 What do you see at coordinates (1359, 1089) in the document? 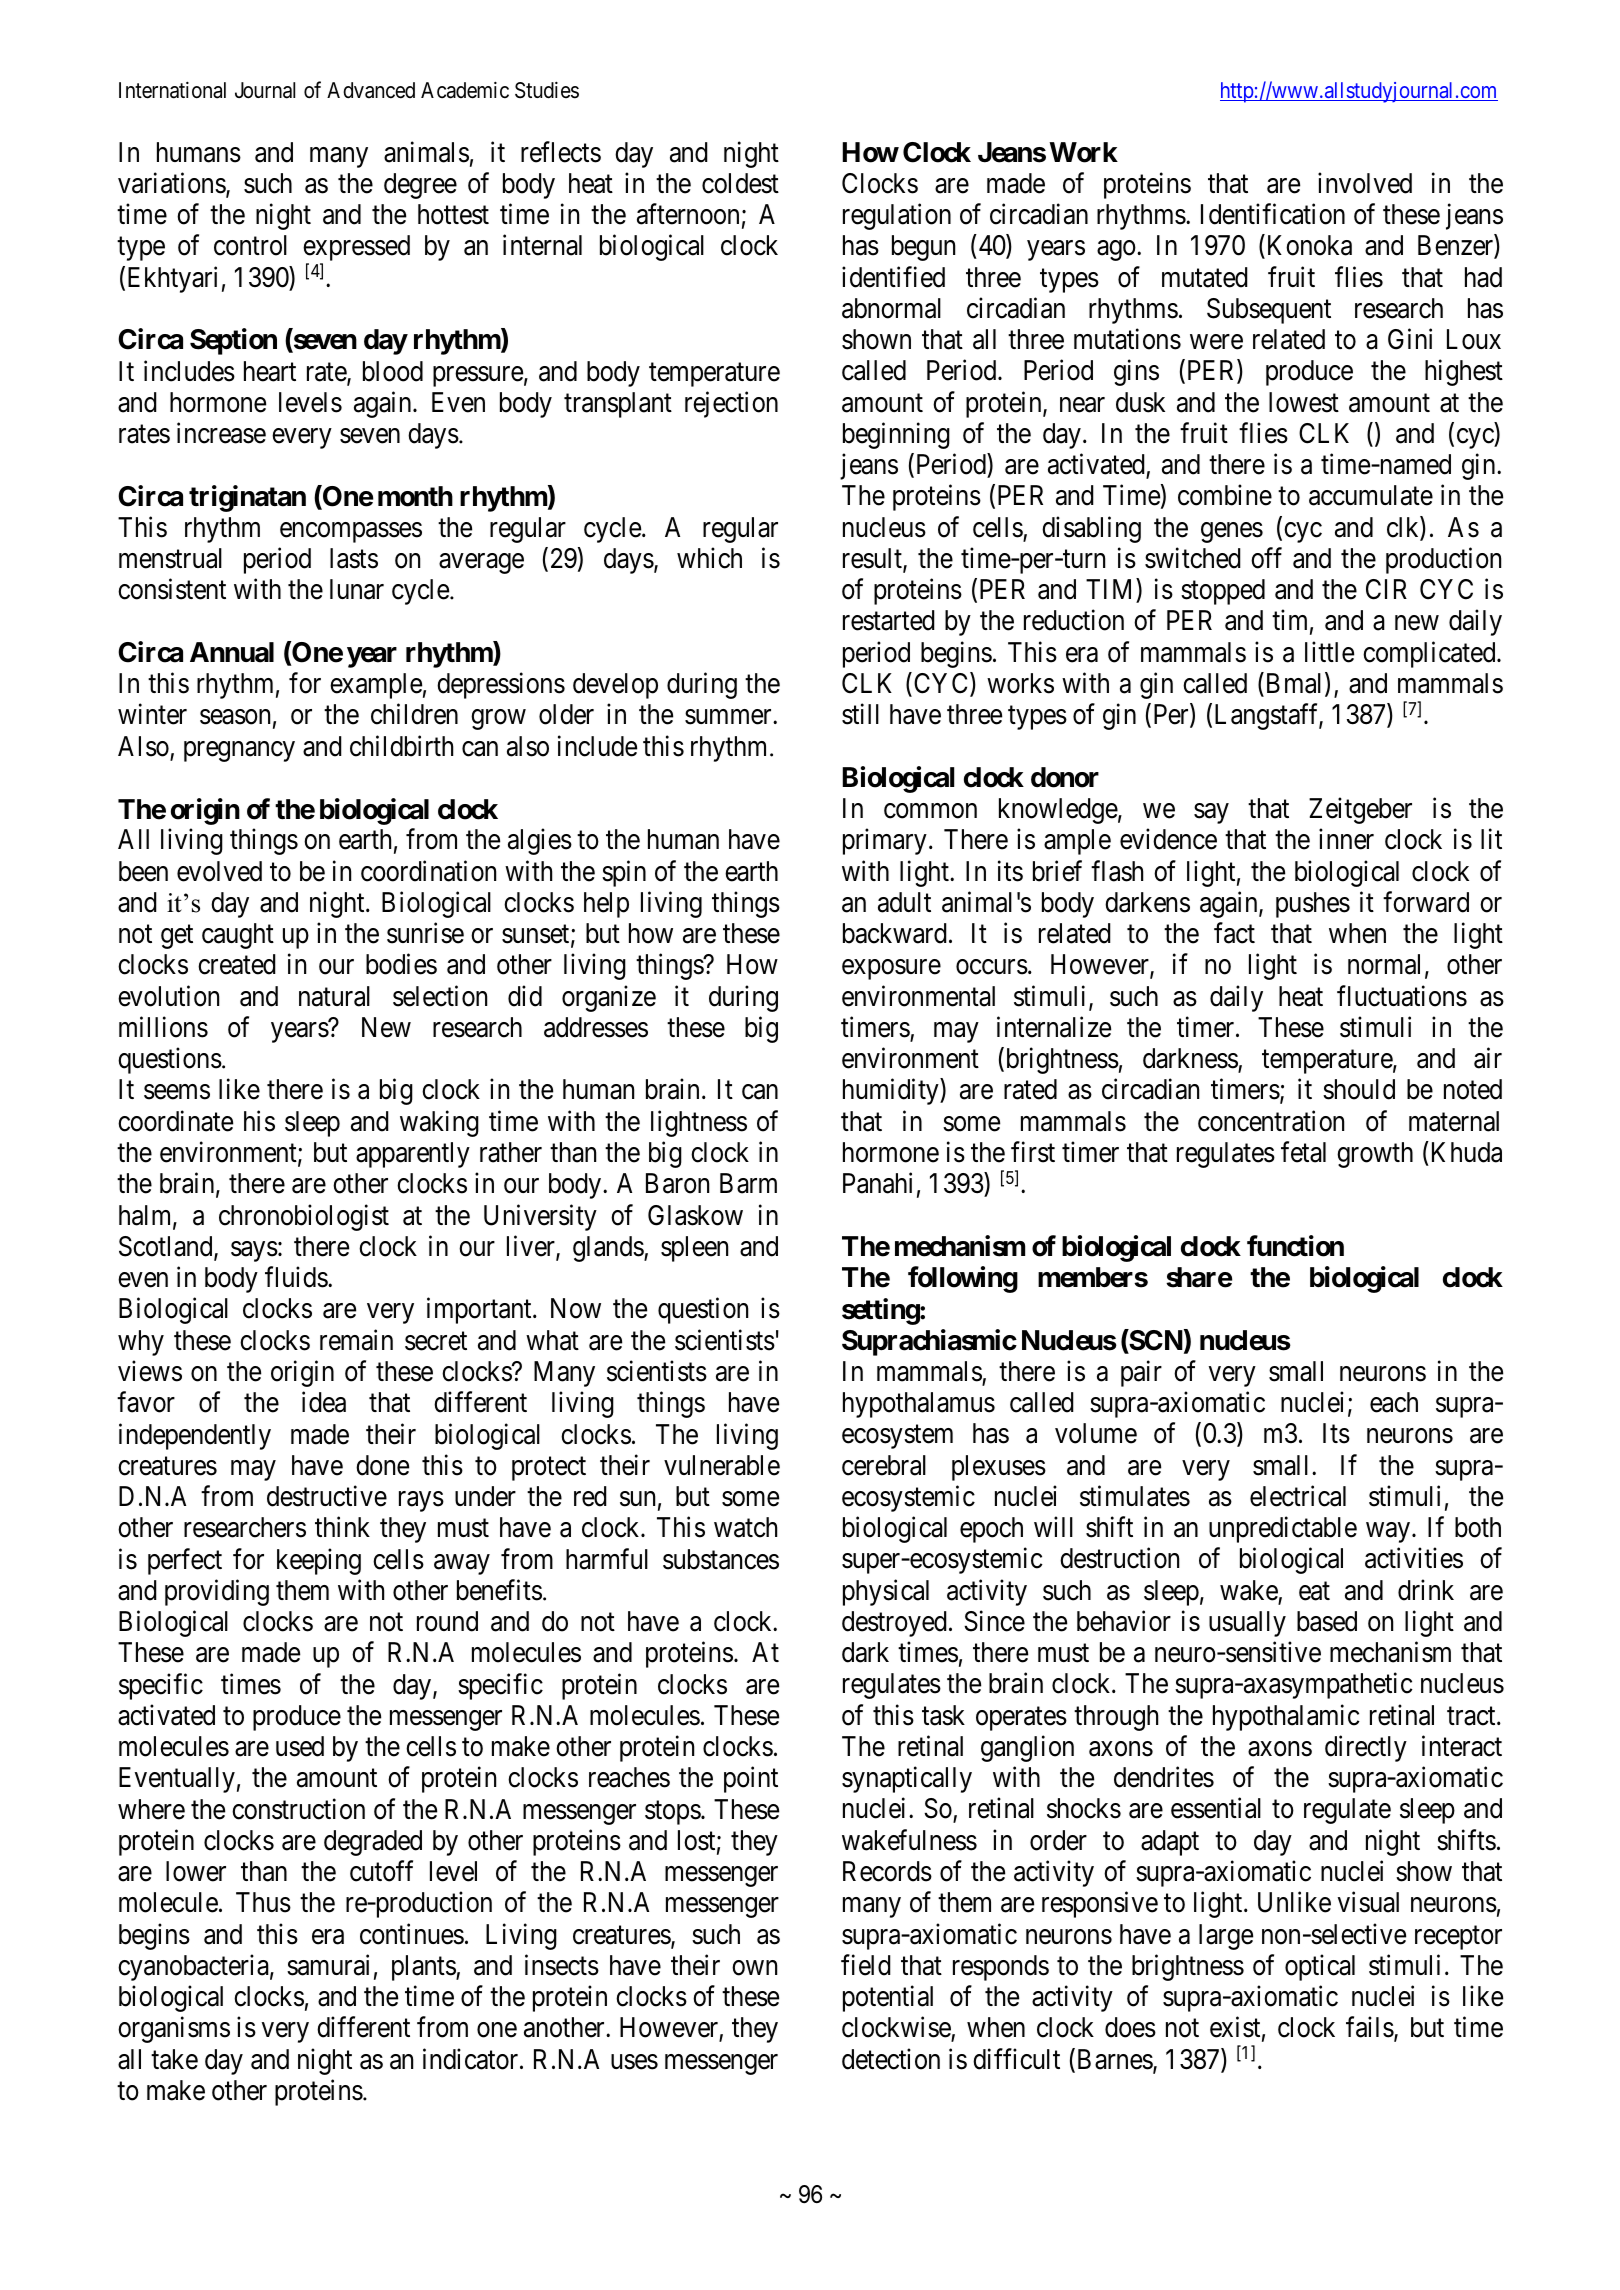
I see `should` at bounding box center [1359, 1089].
